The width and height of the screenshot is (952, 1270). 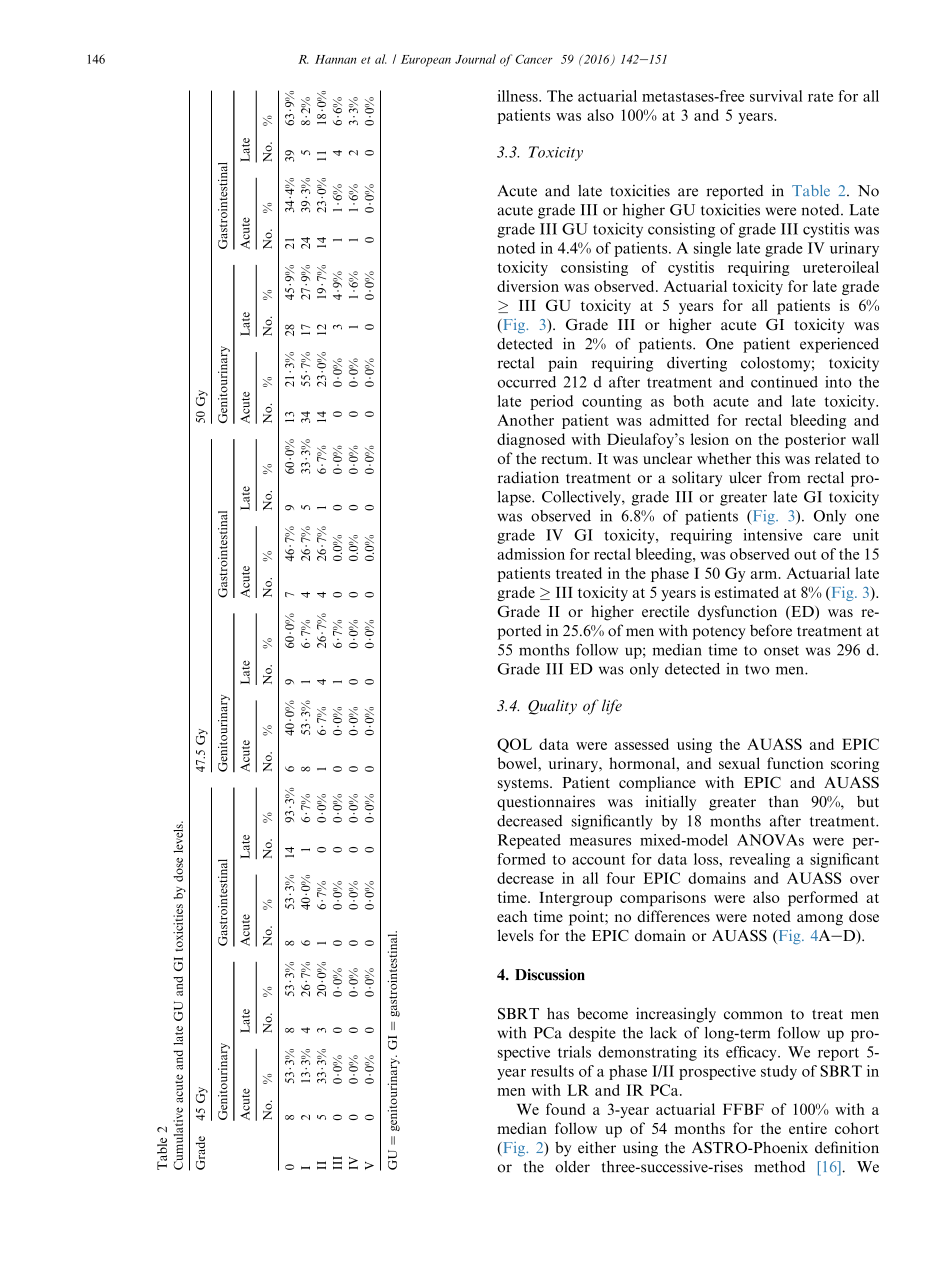 What do you see at coordinates (565, 459) in the screenshot?
I see `rectum` at bounding box center [565, 459].
